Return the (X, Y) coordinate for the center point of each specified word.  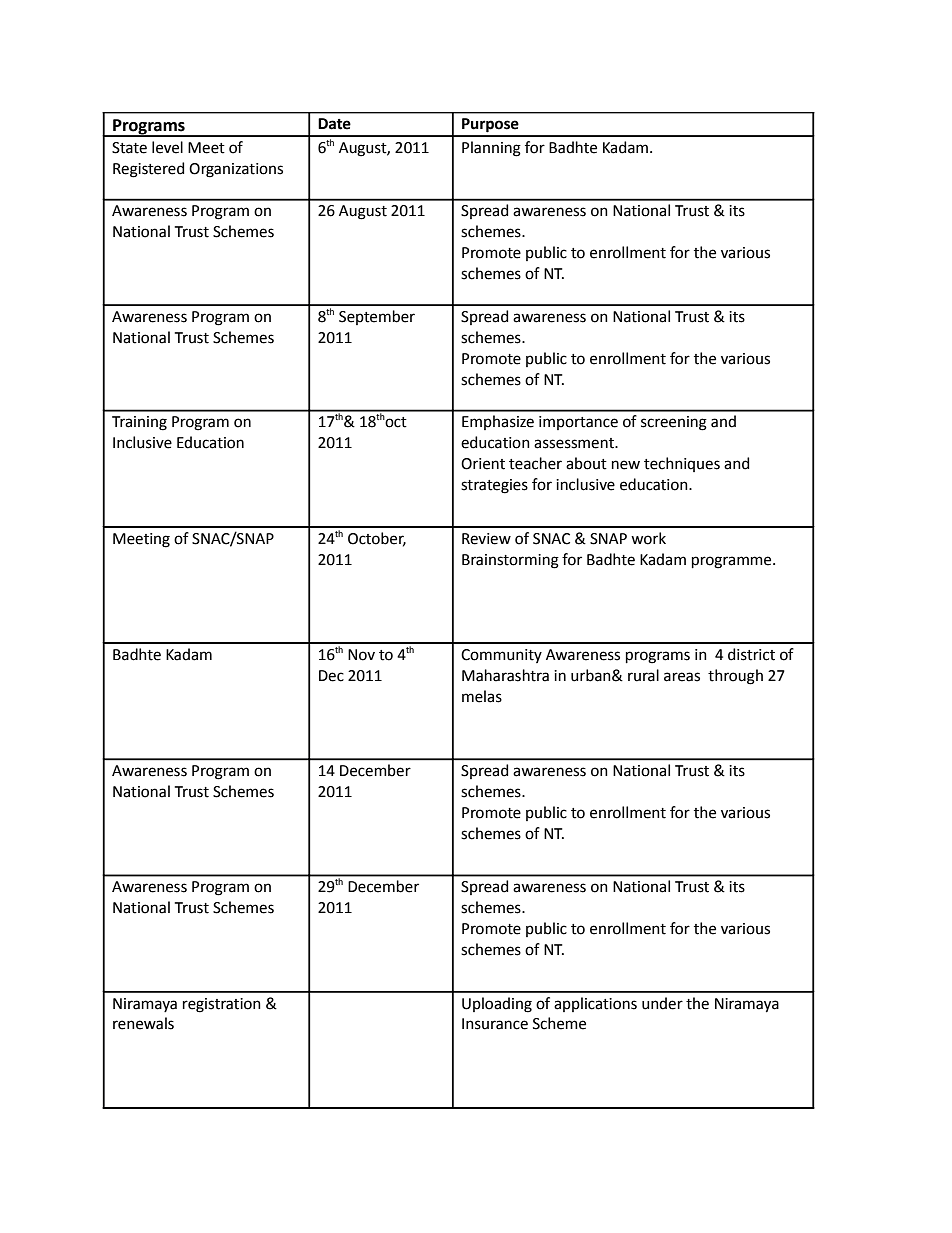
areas (682, 677)
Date (334, 124)
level (167, 147)
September (377, 317)
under (662, 1003)
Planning (491, 149)
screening (674, 423)
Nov (361, 655)
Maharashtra (505, 675)
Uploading (497, 1005)
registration (222, 1005)
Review (486, 539)
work (648, 538)
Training (139, 423)
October (377, 539)
